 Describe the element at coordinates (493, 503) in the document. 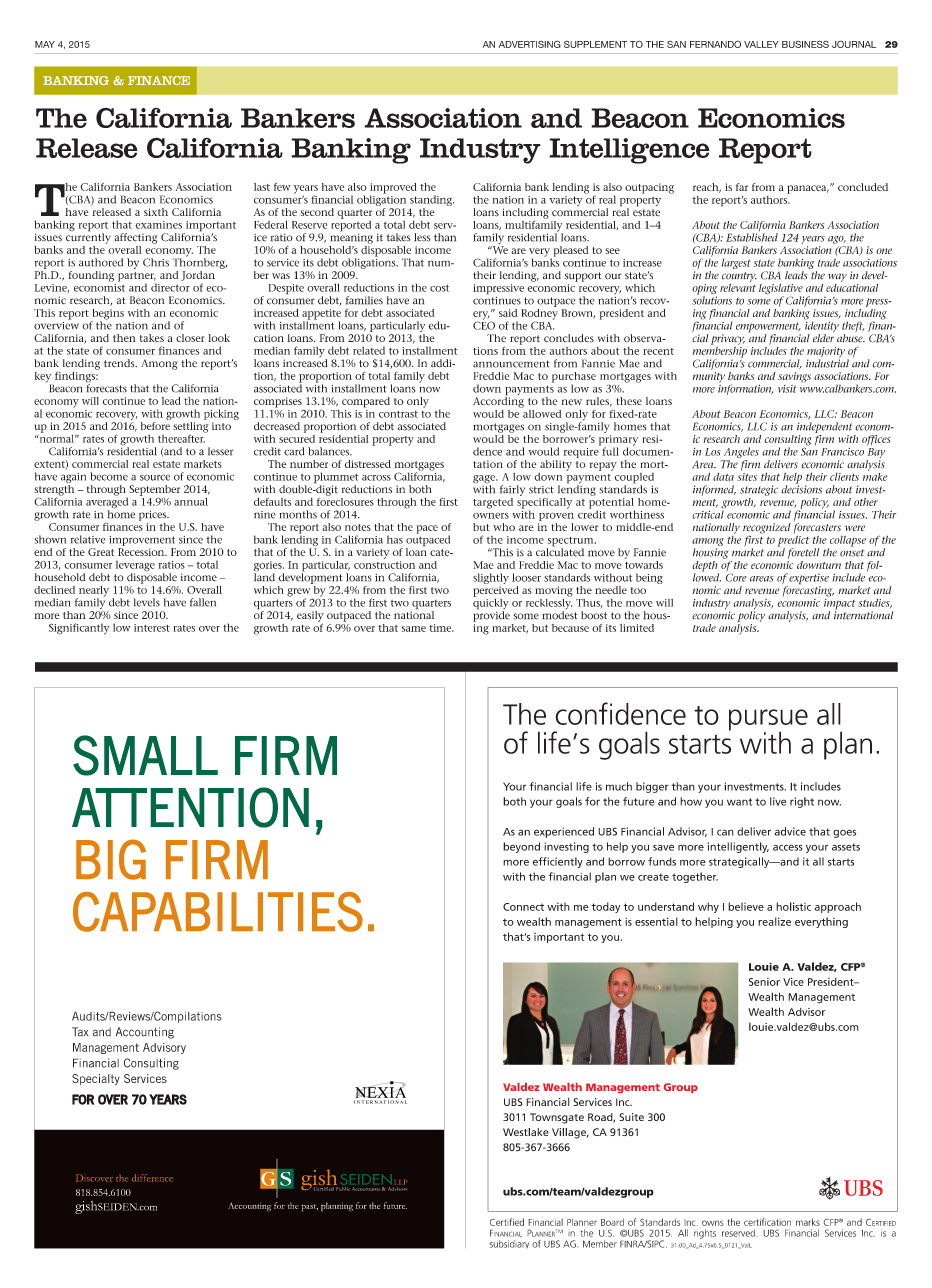

I see `targeted` at that location.
